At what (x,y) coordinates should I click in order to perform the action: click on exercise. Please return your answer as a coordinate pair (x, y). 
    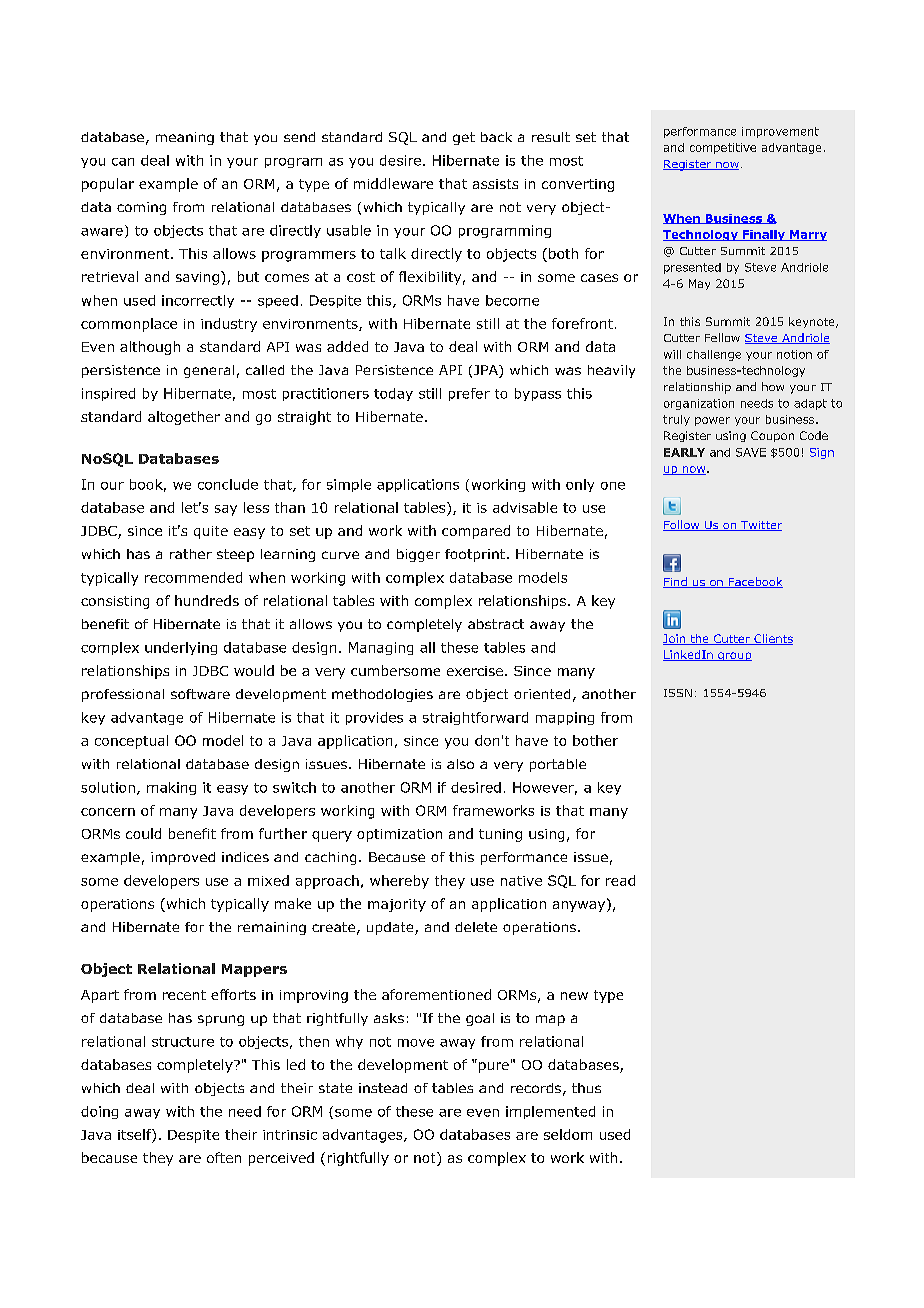
    Looking at the image, I should click on (475, 671).
